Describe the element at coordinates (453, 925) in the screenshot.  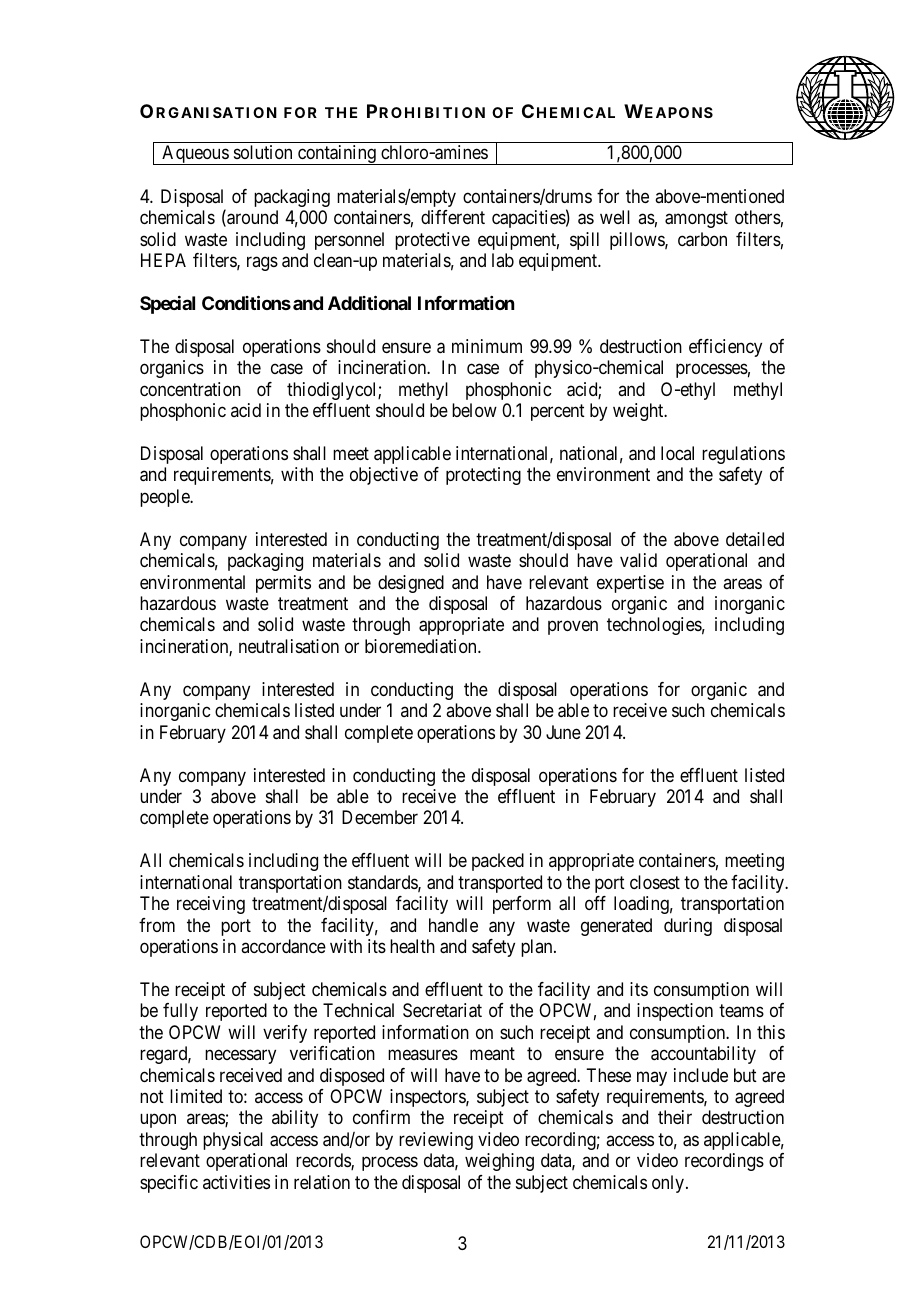
I see `handle` at that location.
